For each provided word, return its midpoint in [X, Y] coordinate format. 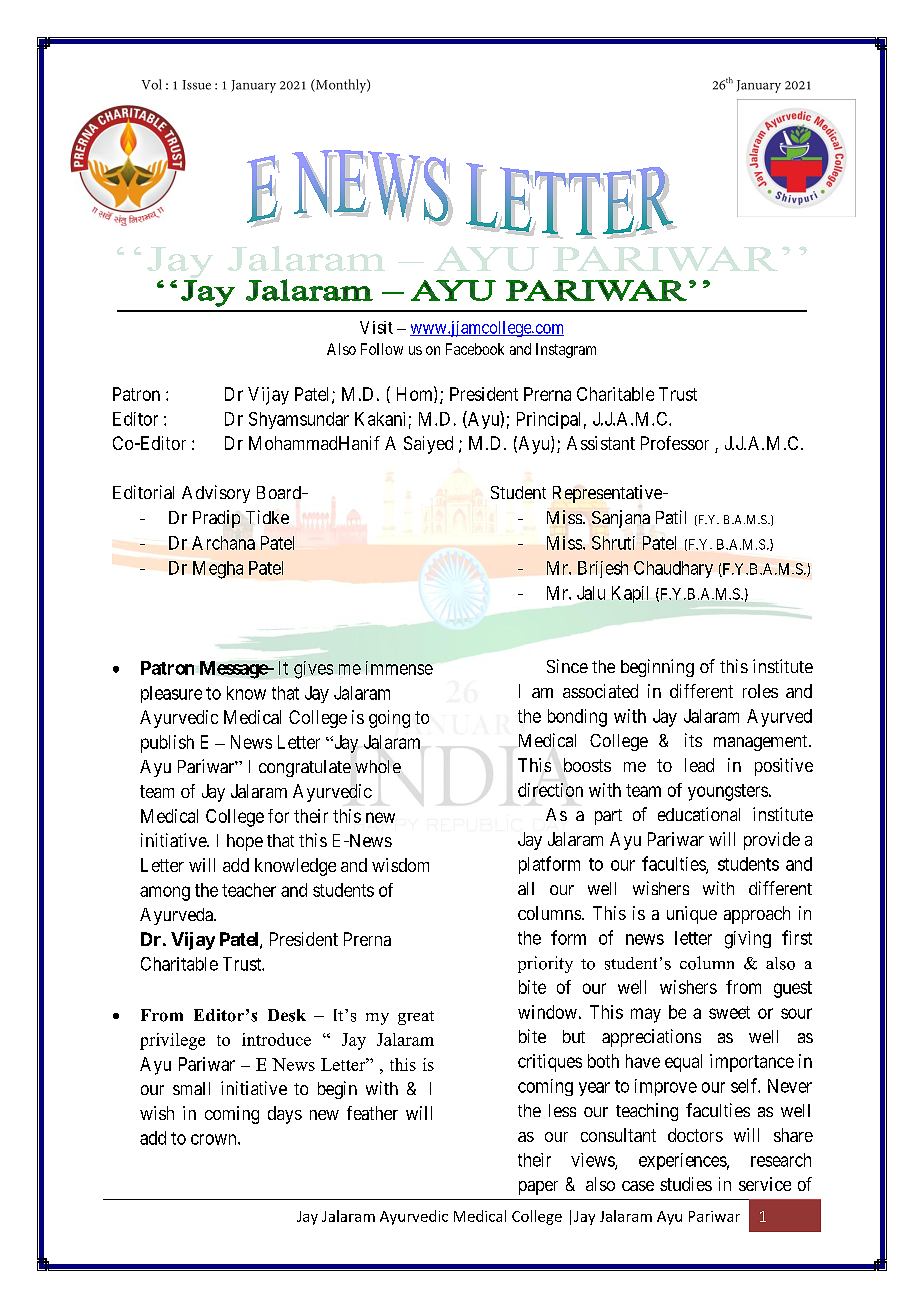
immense [399, 668]
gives [313, 670]
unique [692, 915]
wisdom [400, 865]
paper [538, 1188]
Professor [675, 443]
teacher [249, 890]
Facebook [475, 349]
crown [215, 1139]
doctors [695, 1135]
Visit [376, 327]
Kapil [630, 594]
